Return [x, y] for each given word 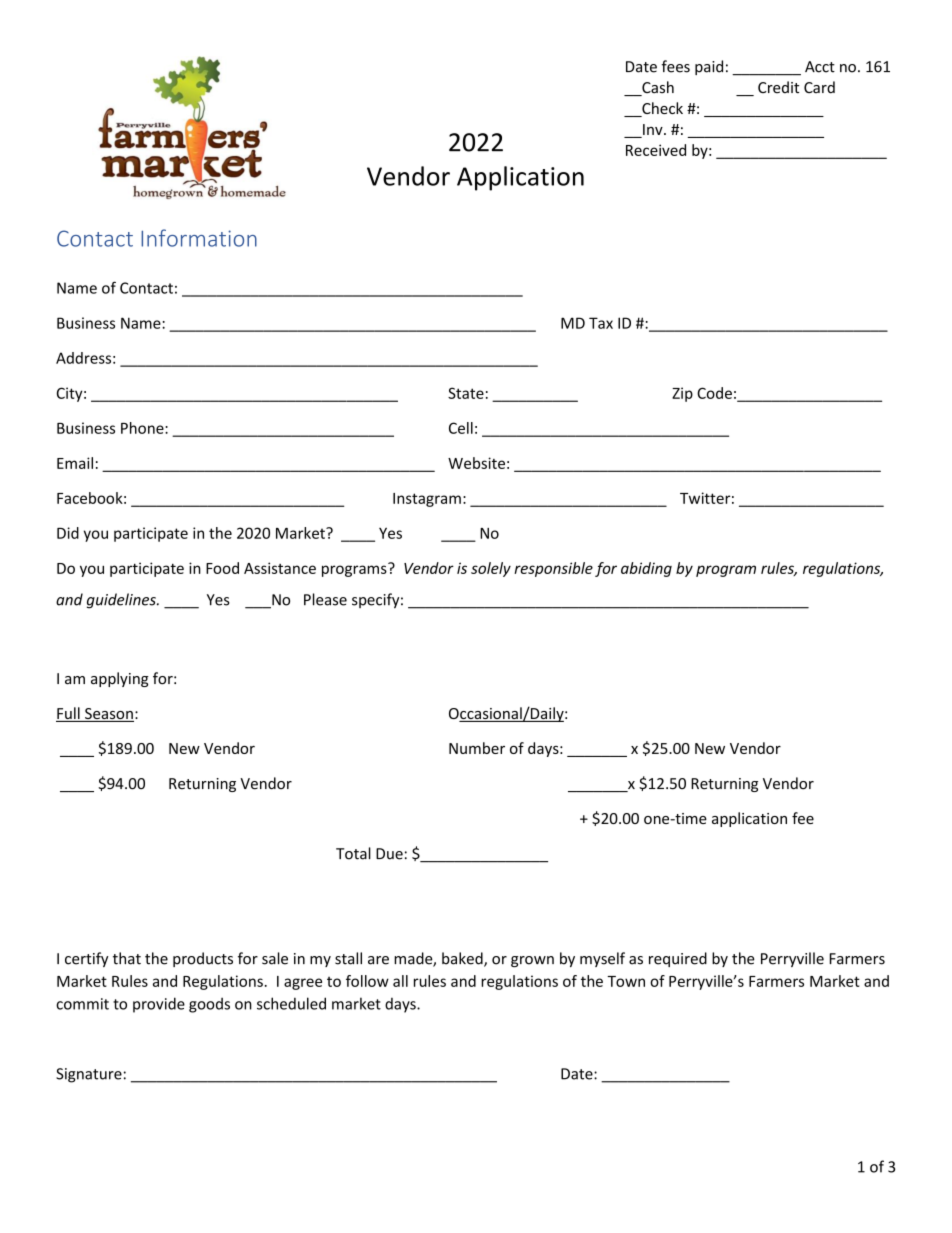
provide [159, 1005]
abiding [646, 569]
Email [75, 463]
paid [709, 67]
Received [656, 150]
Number [477, 748]
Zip [682, 394]
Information [199, 238]
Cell [461, 428]
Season [108, 715]
